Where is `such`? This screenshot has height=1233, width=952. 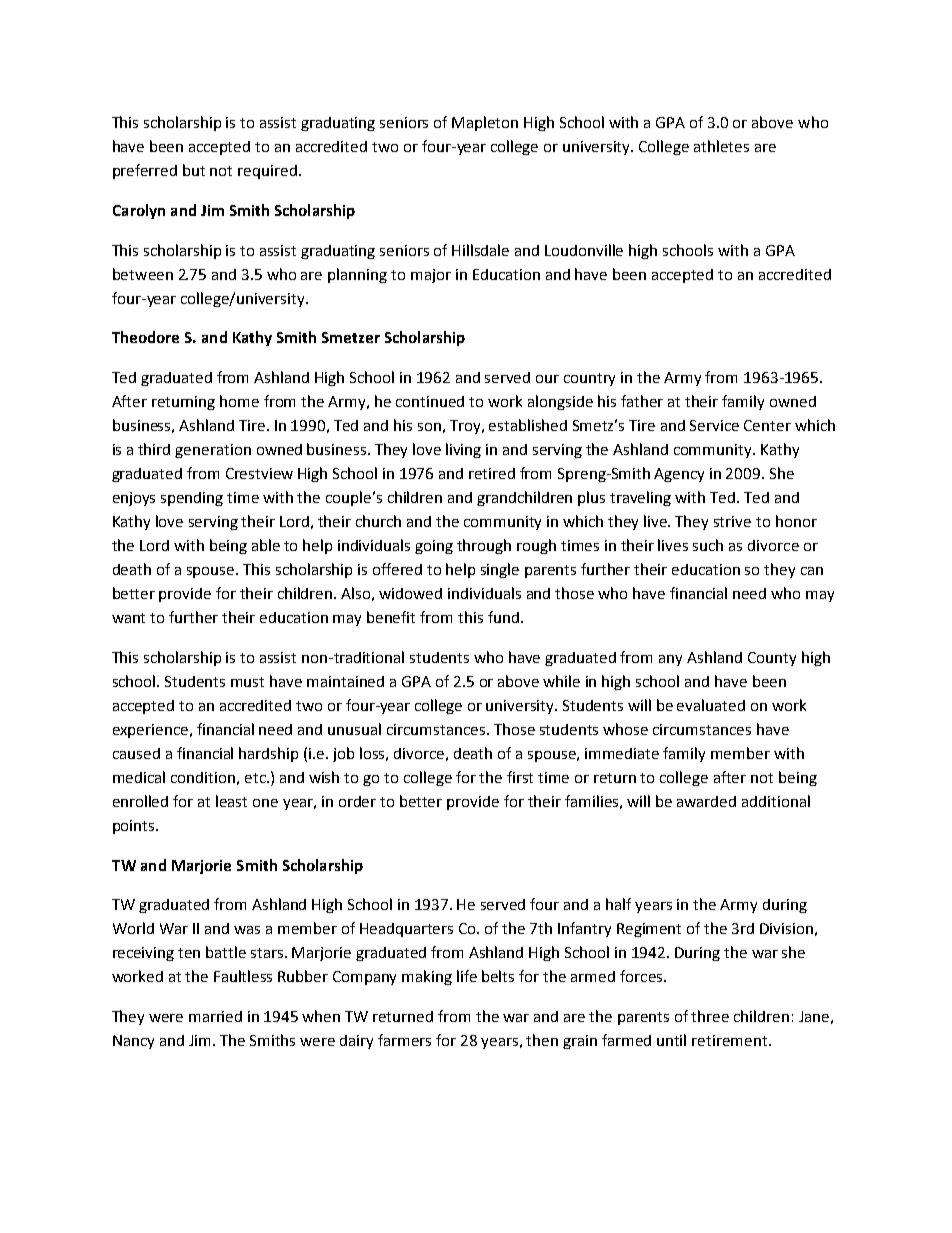
such is located at coordinates (708, 545).
